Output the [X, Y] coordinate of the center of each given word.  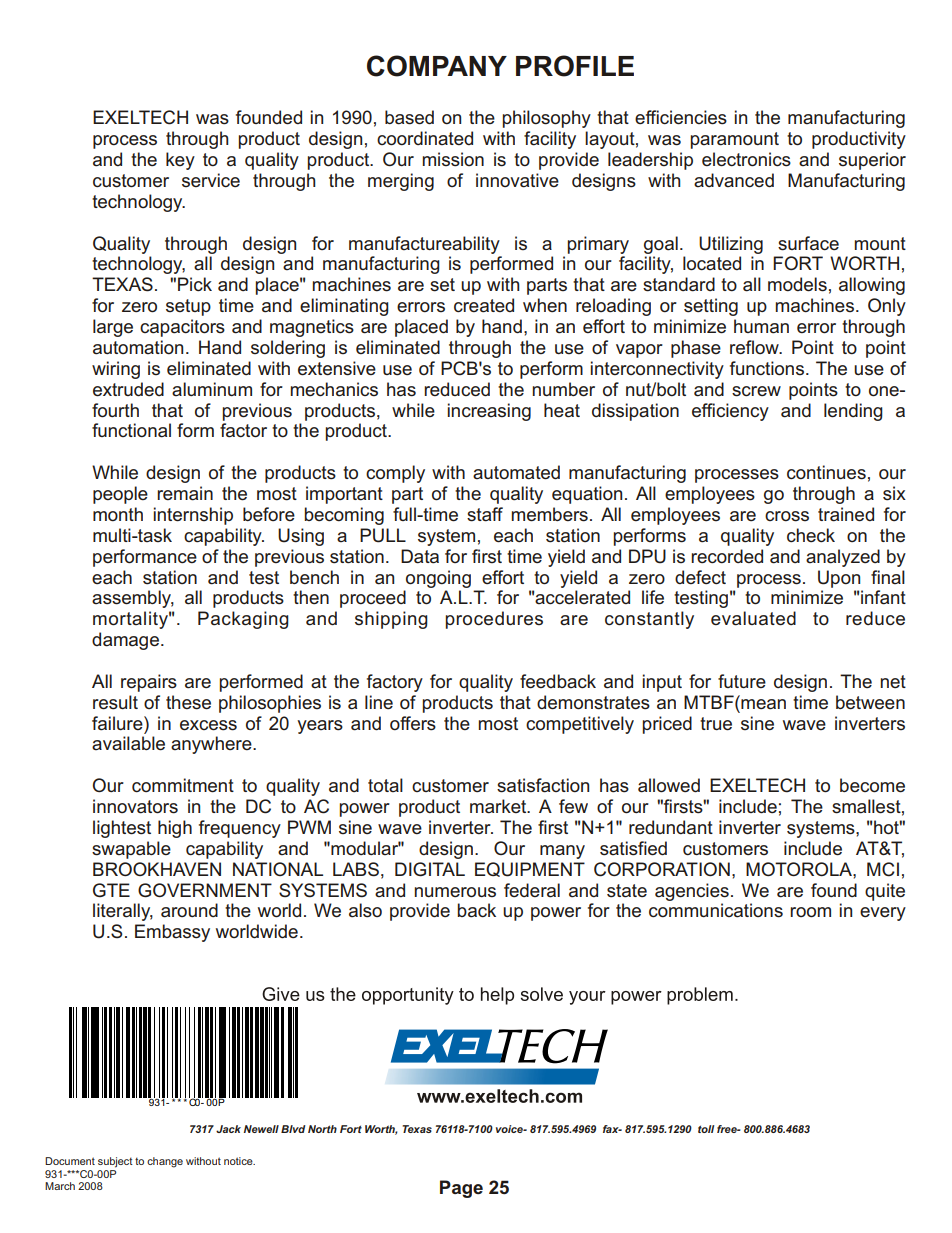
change [165, 1162]
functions [767, 368]
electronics [746, 159]
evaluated [753, 618]
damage [125, 641]
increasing [489, 412]
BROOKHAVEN [157, 869]
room [810, 912]
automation [138, 347]
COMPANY [437, 66]
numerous [455, 892]
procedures [494, 620]
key [180, 161]
